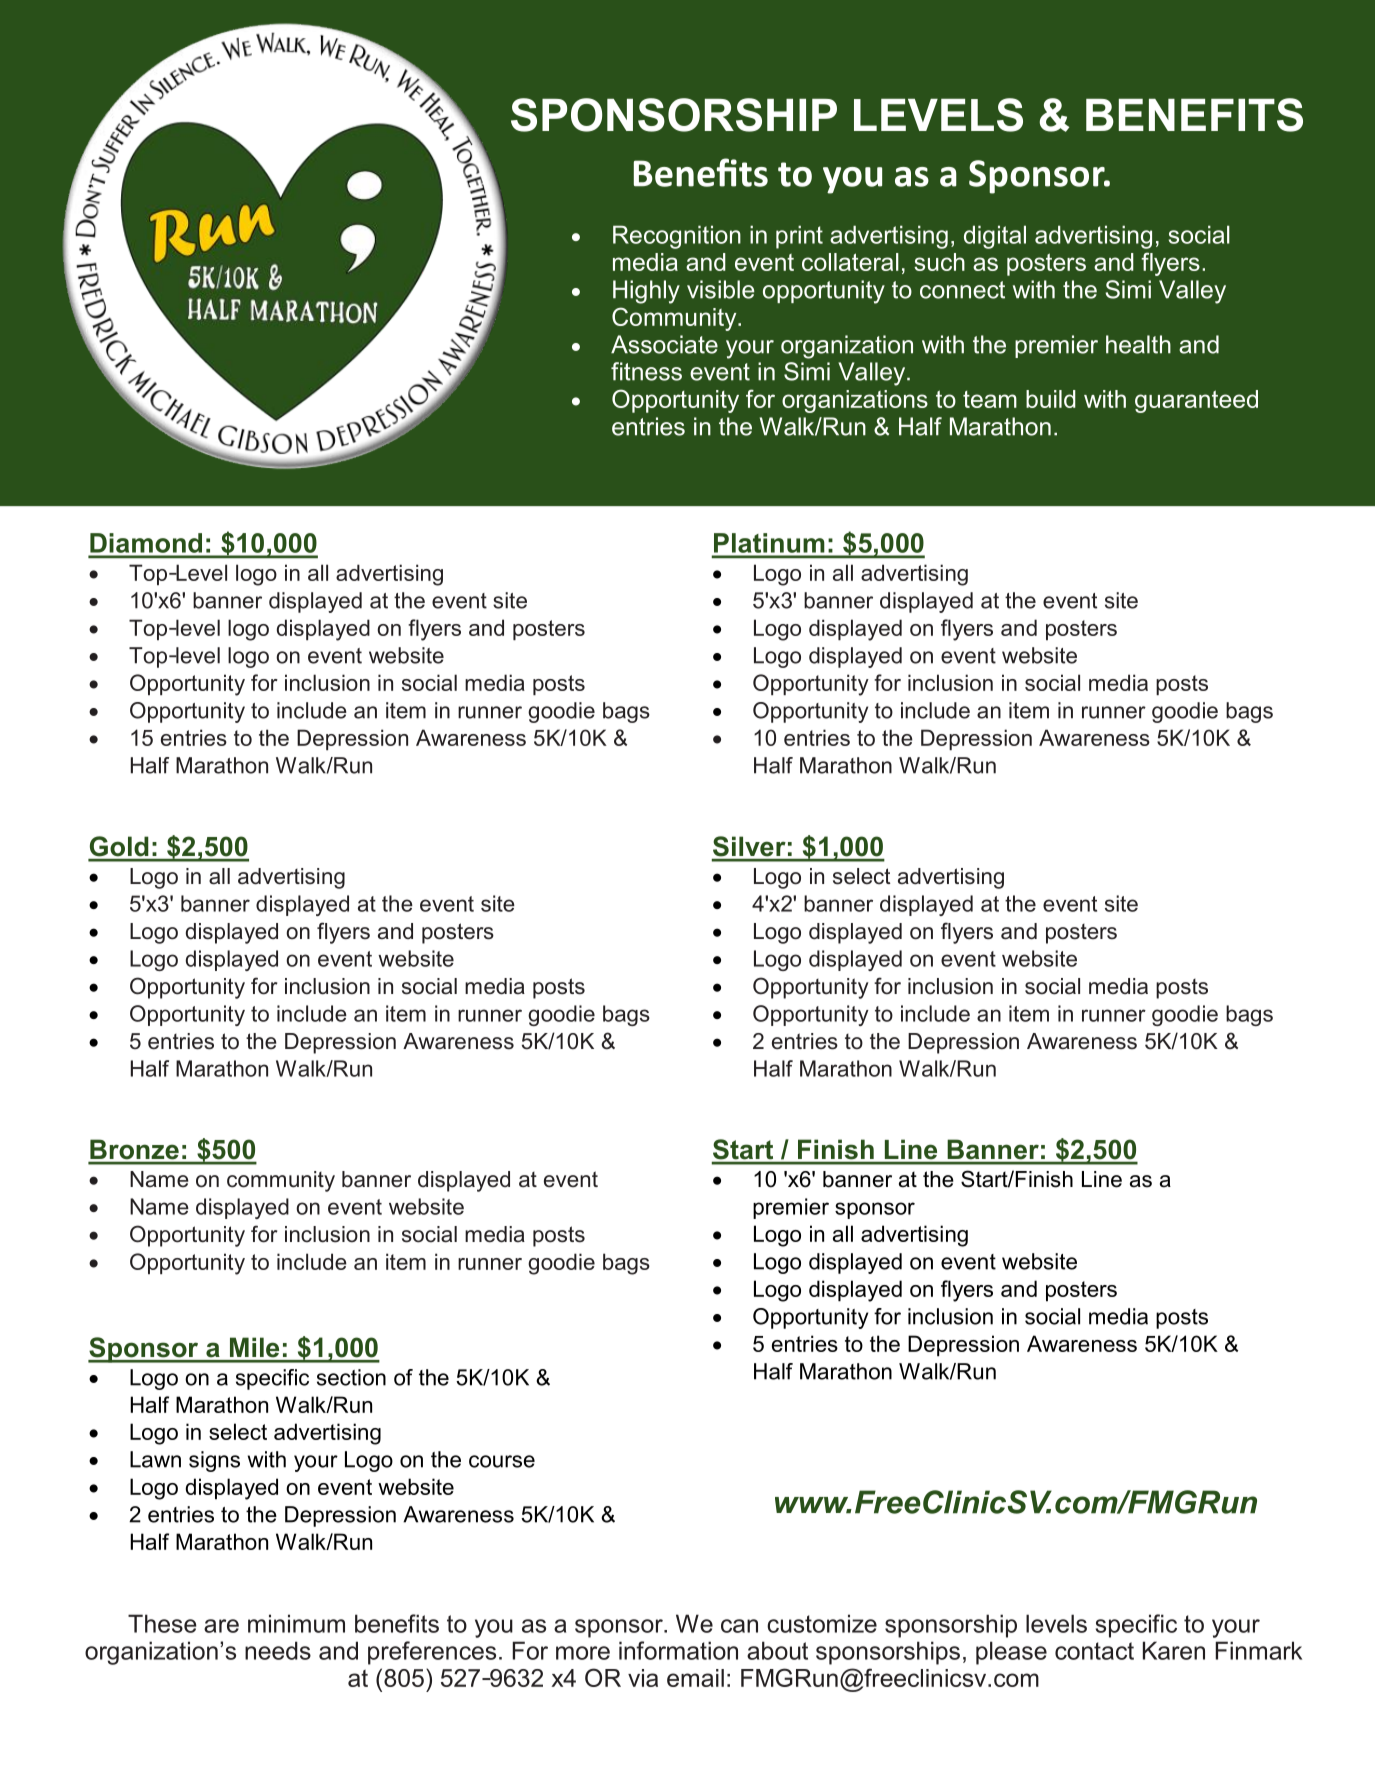  What do you see at coordinates (155, 1459) in the image?
I see `Lawn` at bounding box center [155, 1459].
